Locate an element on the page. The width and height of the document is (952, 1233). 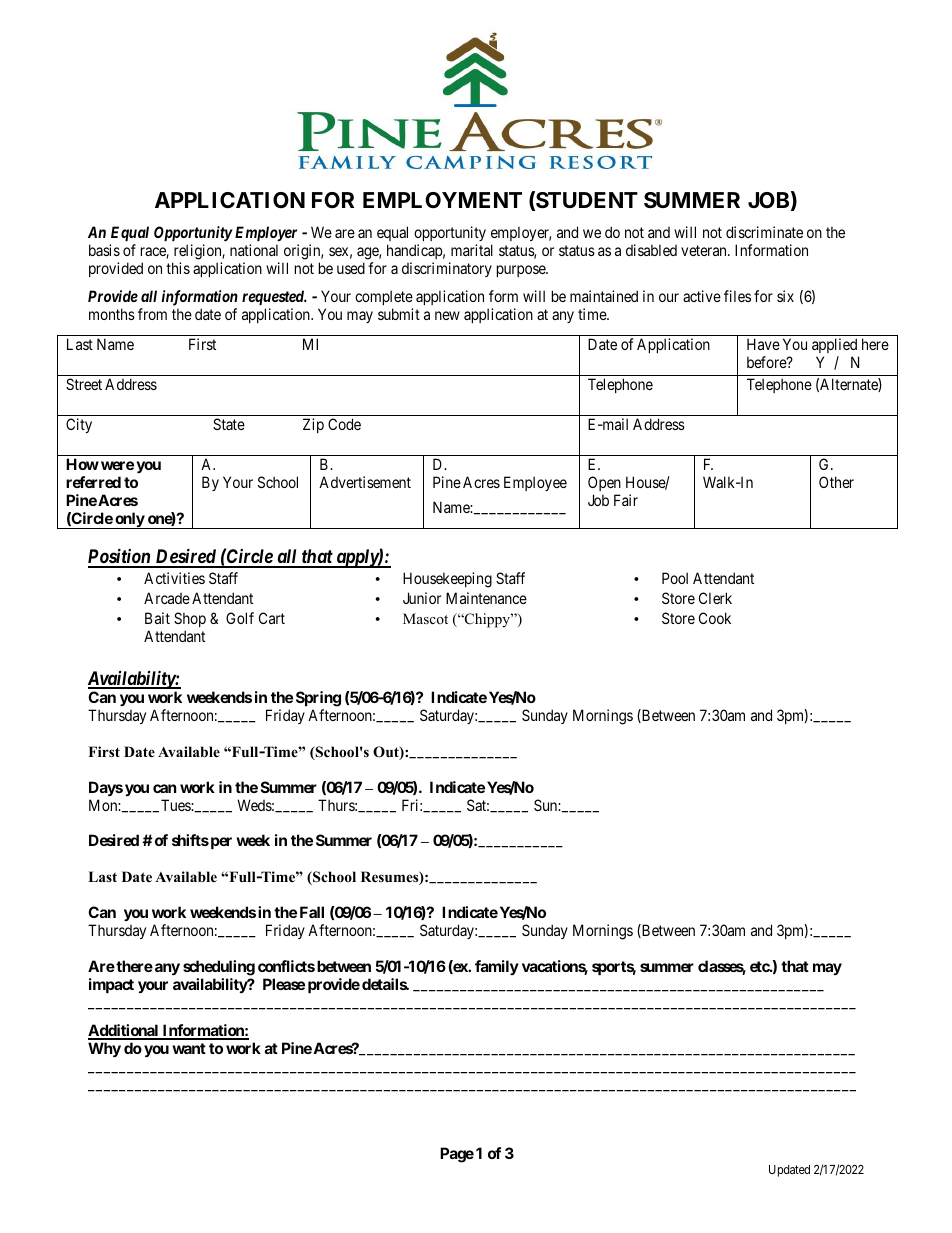
Cook is located at coordinates (715, 618).
